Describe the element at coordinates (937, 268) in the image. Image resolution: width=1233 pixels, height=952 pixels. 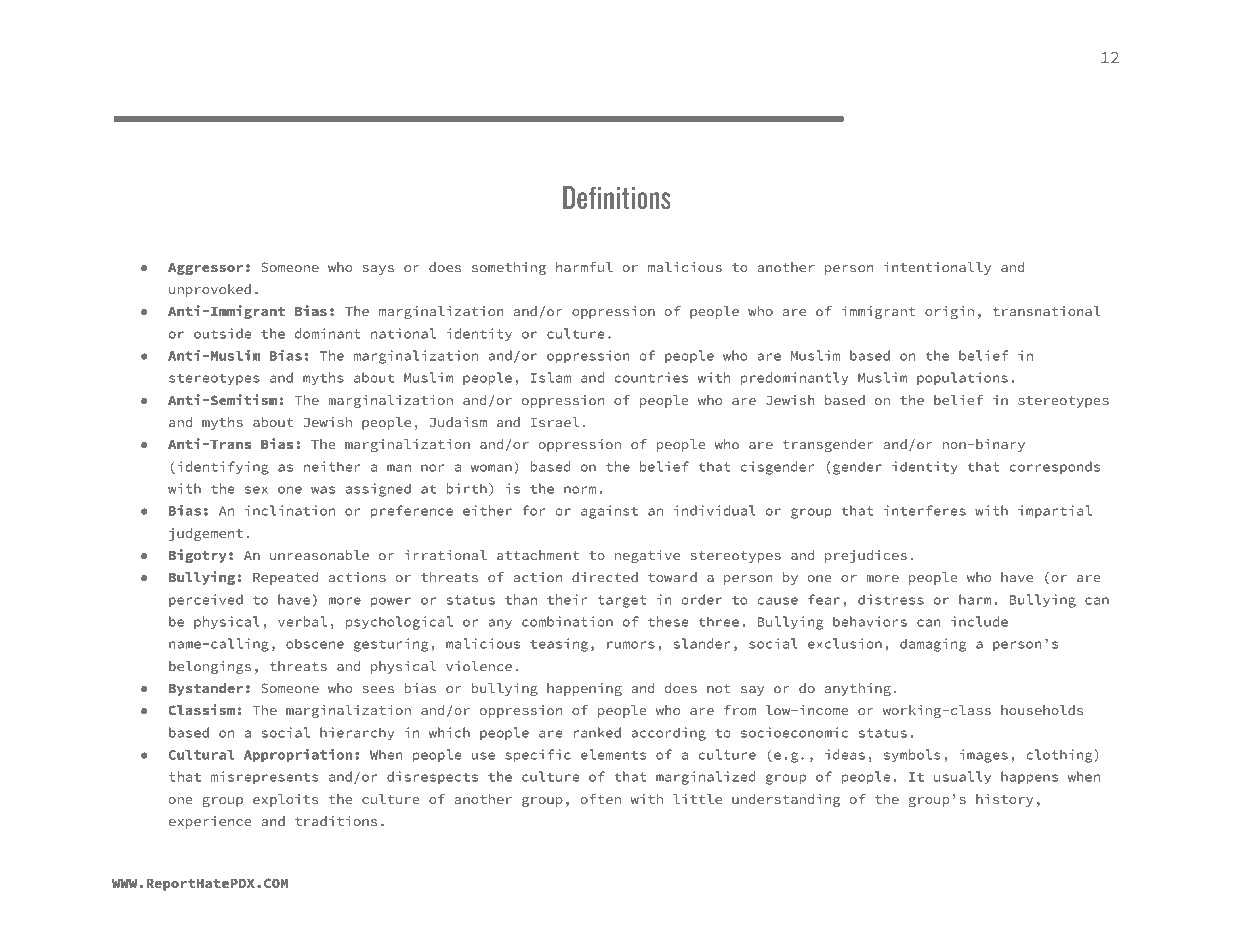
I see `intentionally` at that location.
